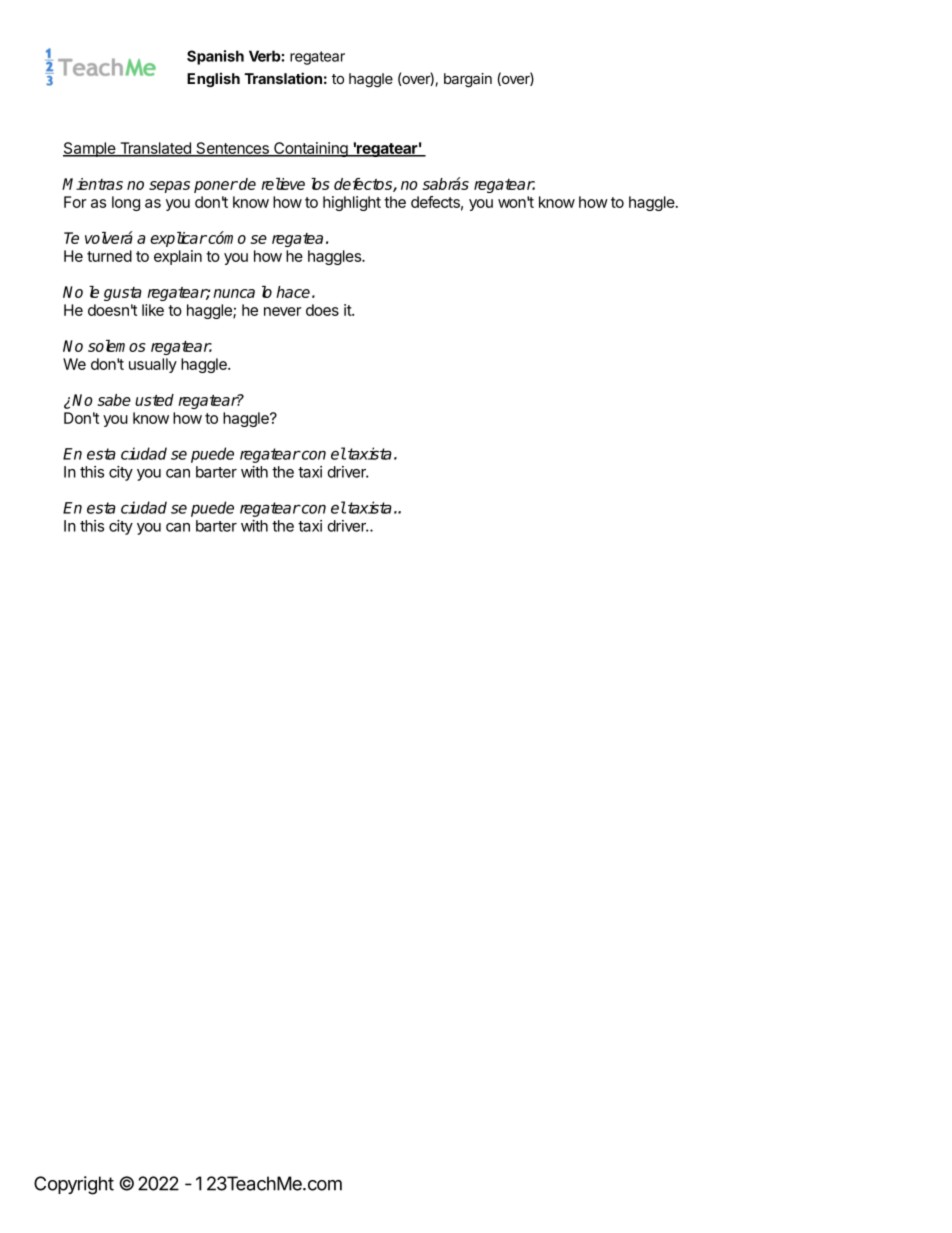 This page has height=1233, width=952. What do you see at coordinates (283, 78) in the page?
I see `Translation` at bounding box center [283, 78].
